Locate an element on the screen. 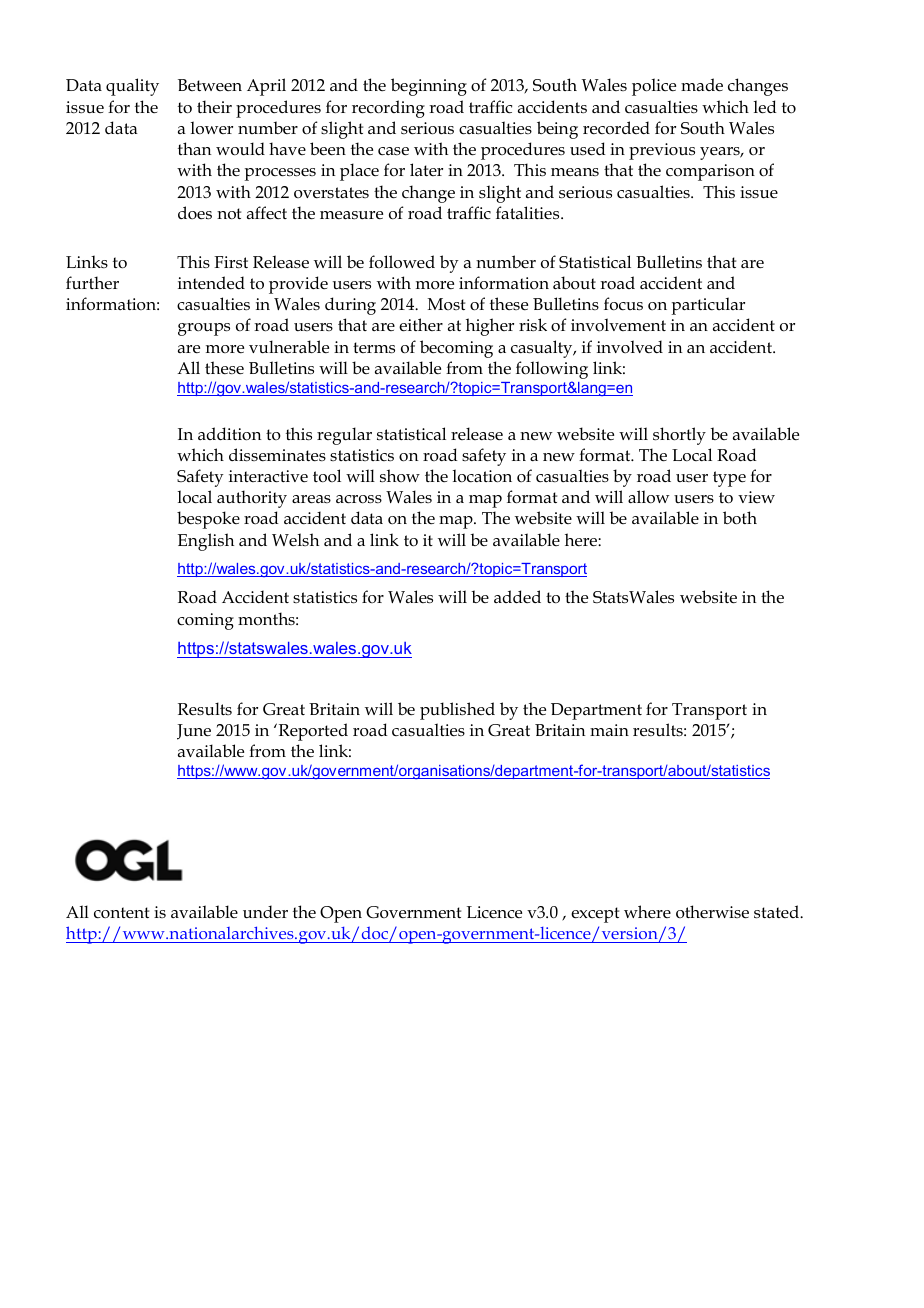  show is located at coordinates (400, 475).
